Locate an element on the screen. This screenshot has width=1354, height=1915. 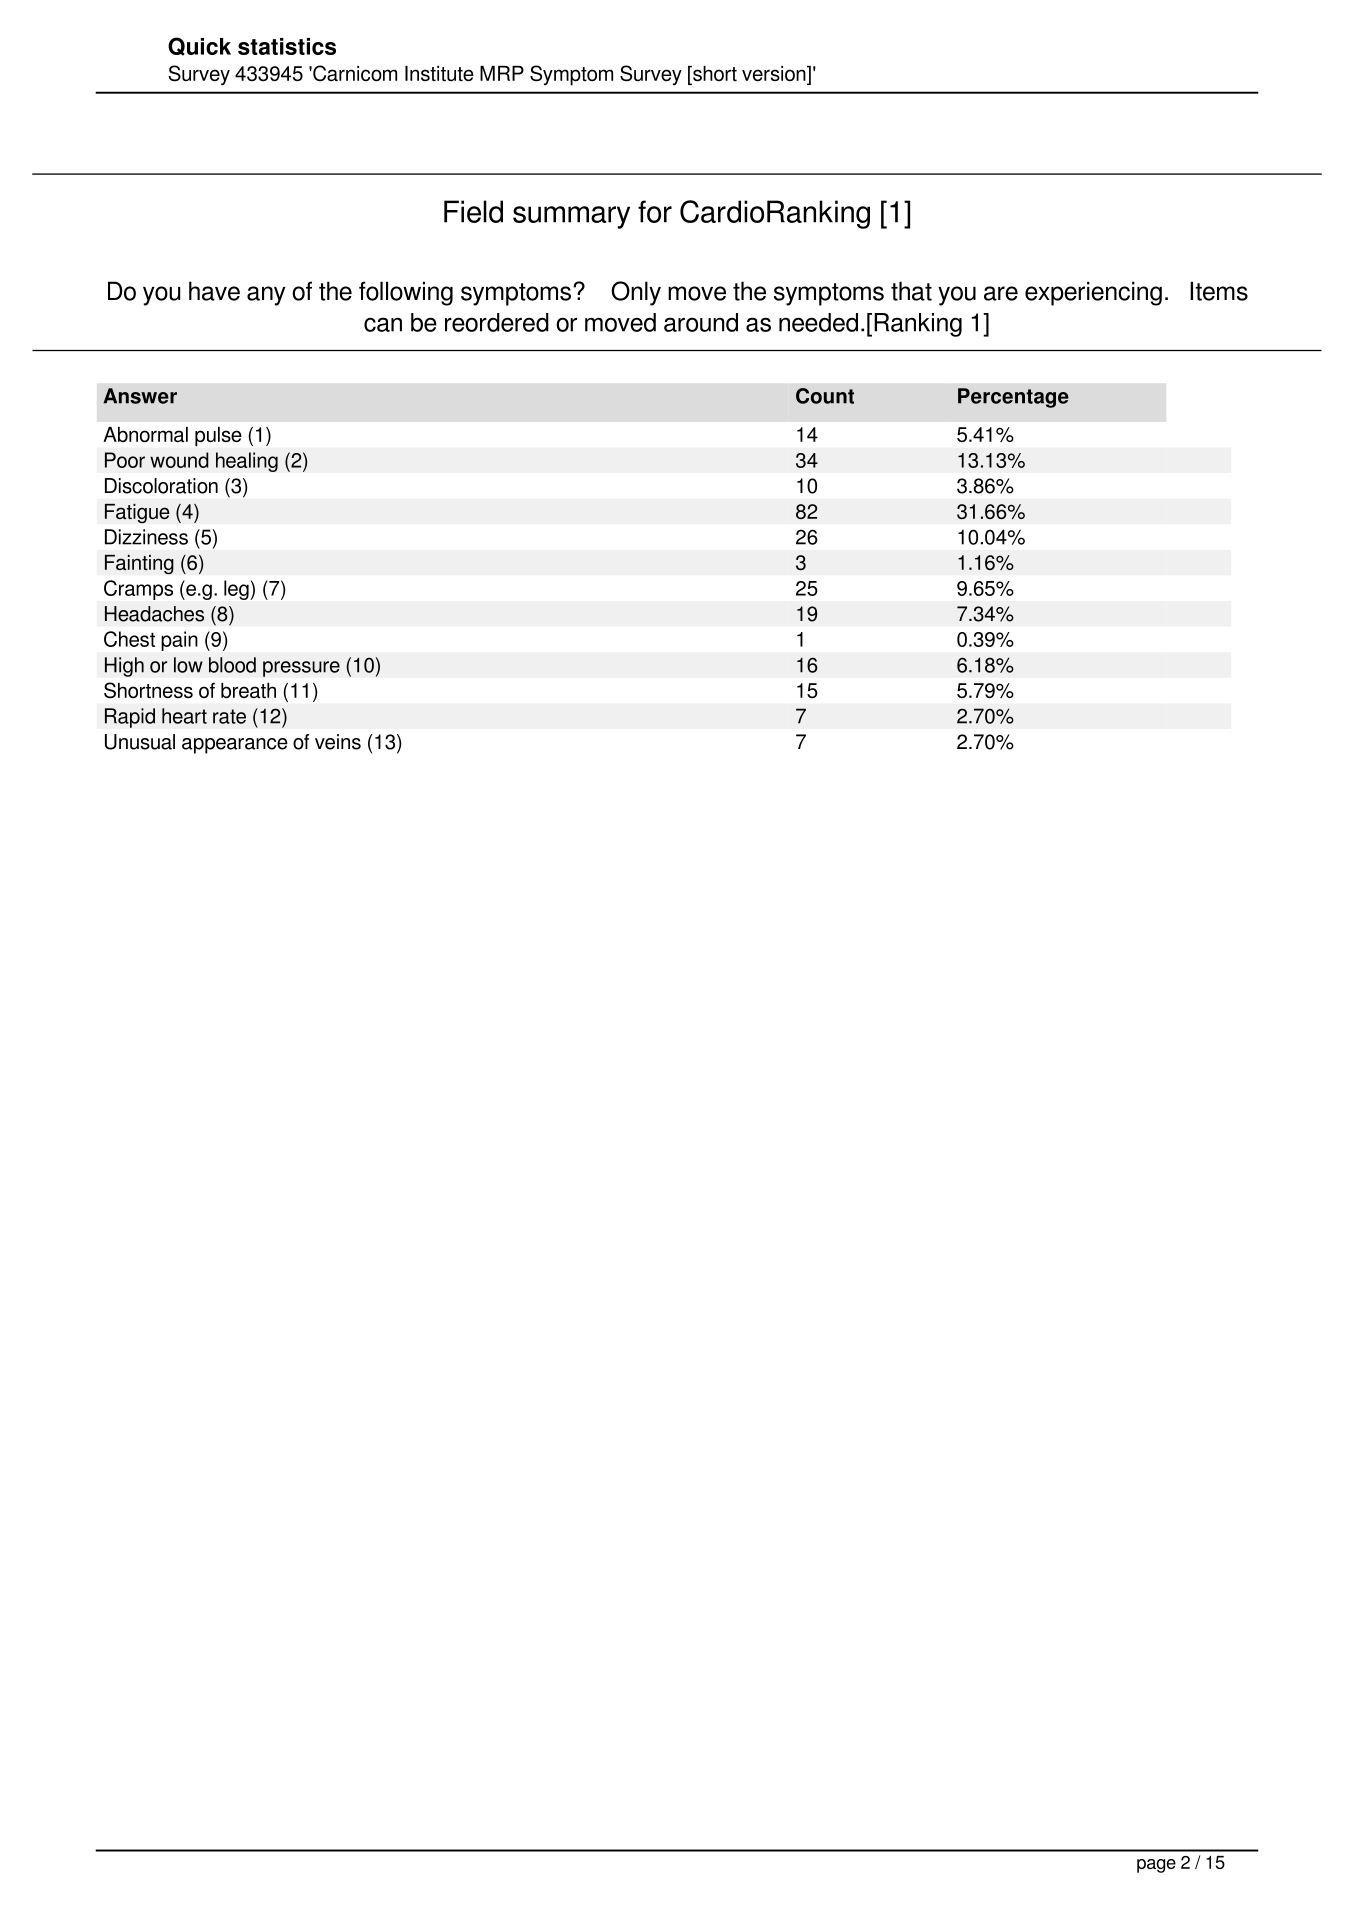
appearance is located at coordinates (235, 746).
